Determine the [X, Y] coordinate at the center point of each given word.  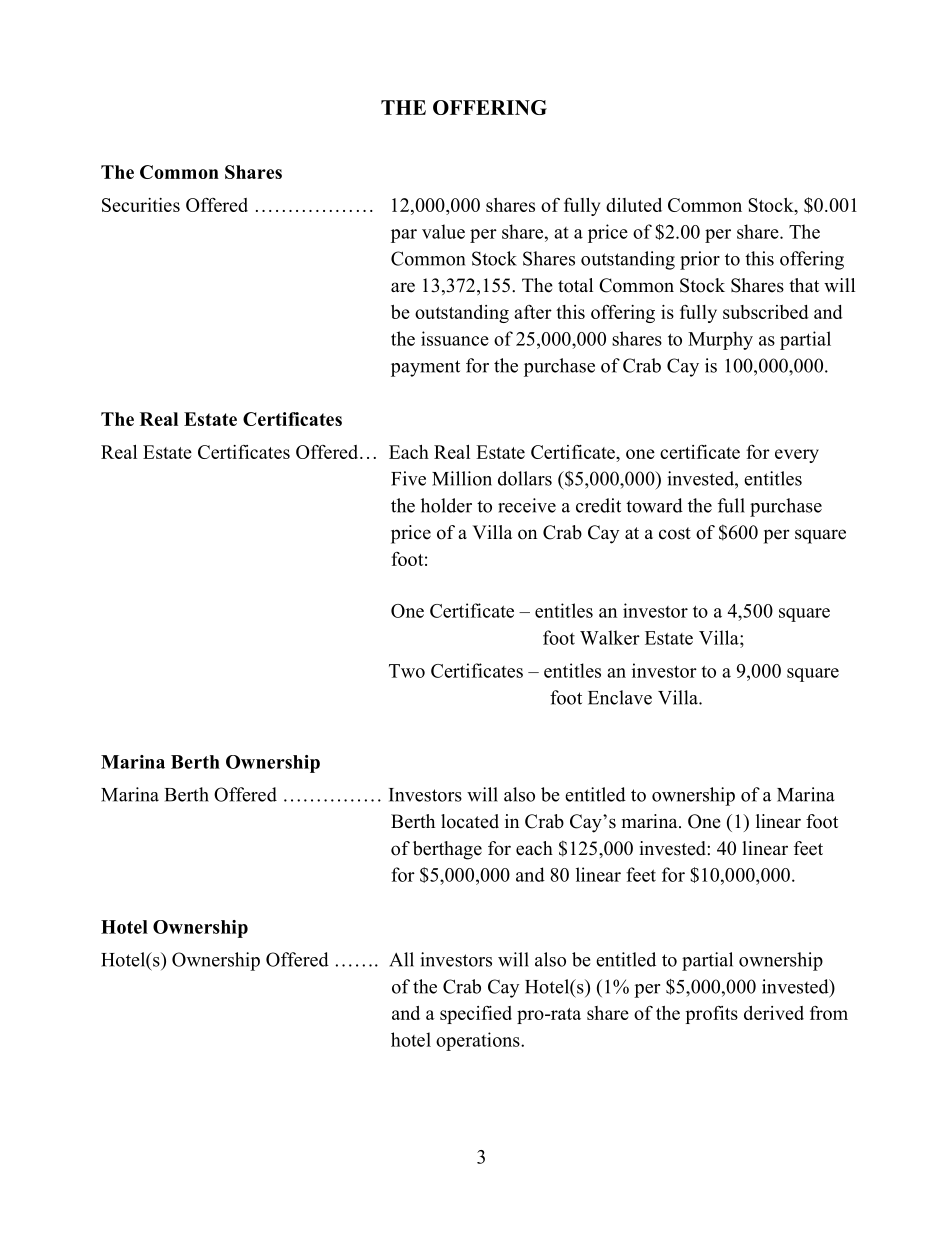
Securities [141, 205]
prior [700, 260]
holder [446, 505]
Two [407, 671]
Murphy [720, 340]
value [443, 231]
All [401, 959]
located [470, 821]
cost [675, 533]
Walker [610, 637]
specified [476, 1015]
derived [774, 1013]
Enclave [620, 697]
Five [408, 478]
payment [425, 368]
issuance [455, 338]
